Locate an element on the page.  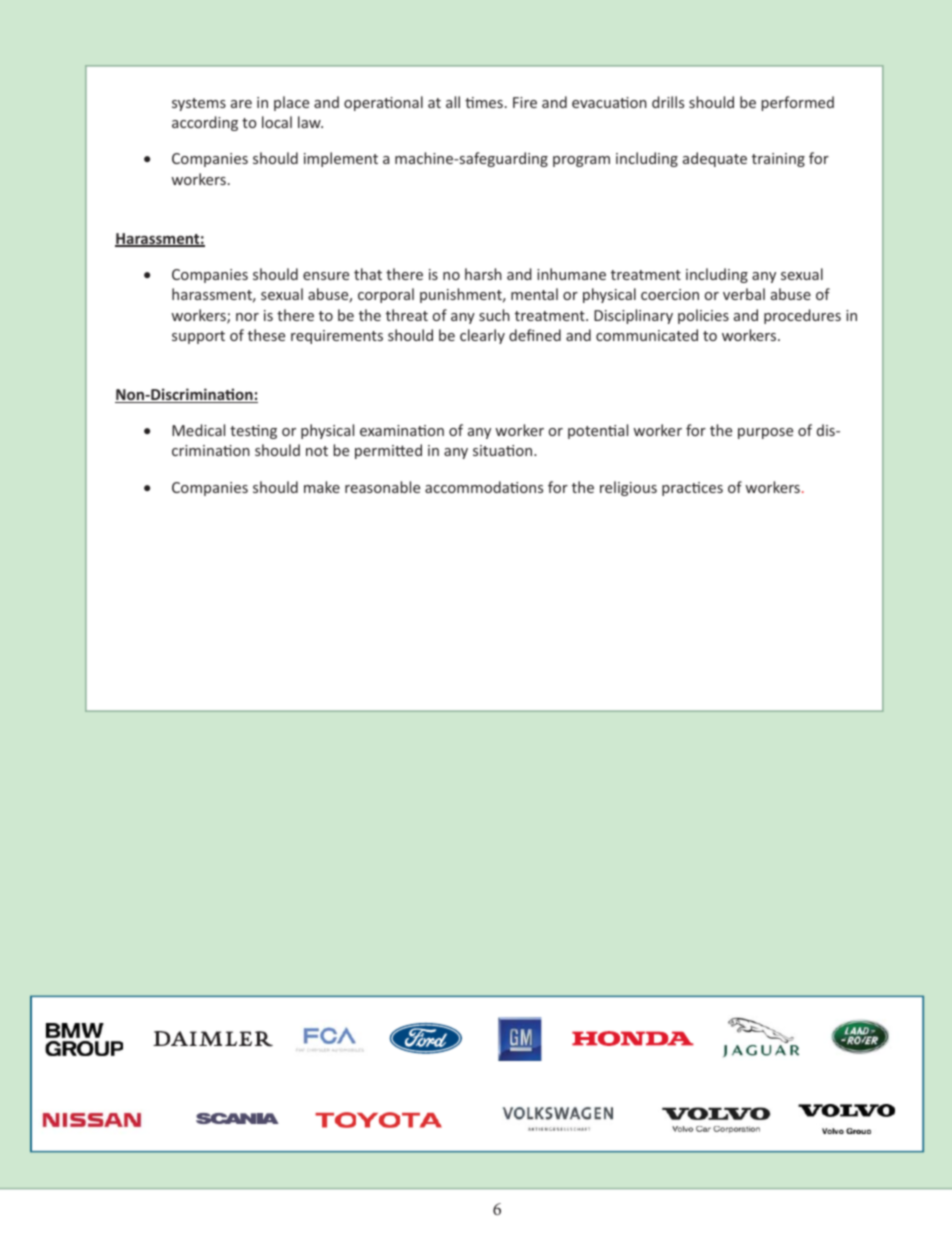
make is located at coordinates (322, 487).
